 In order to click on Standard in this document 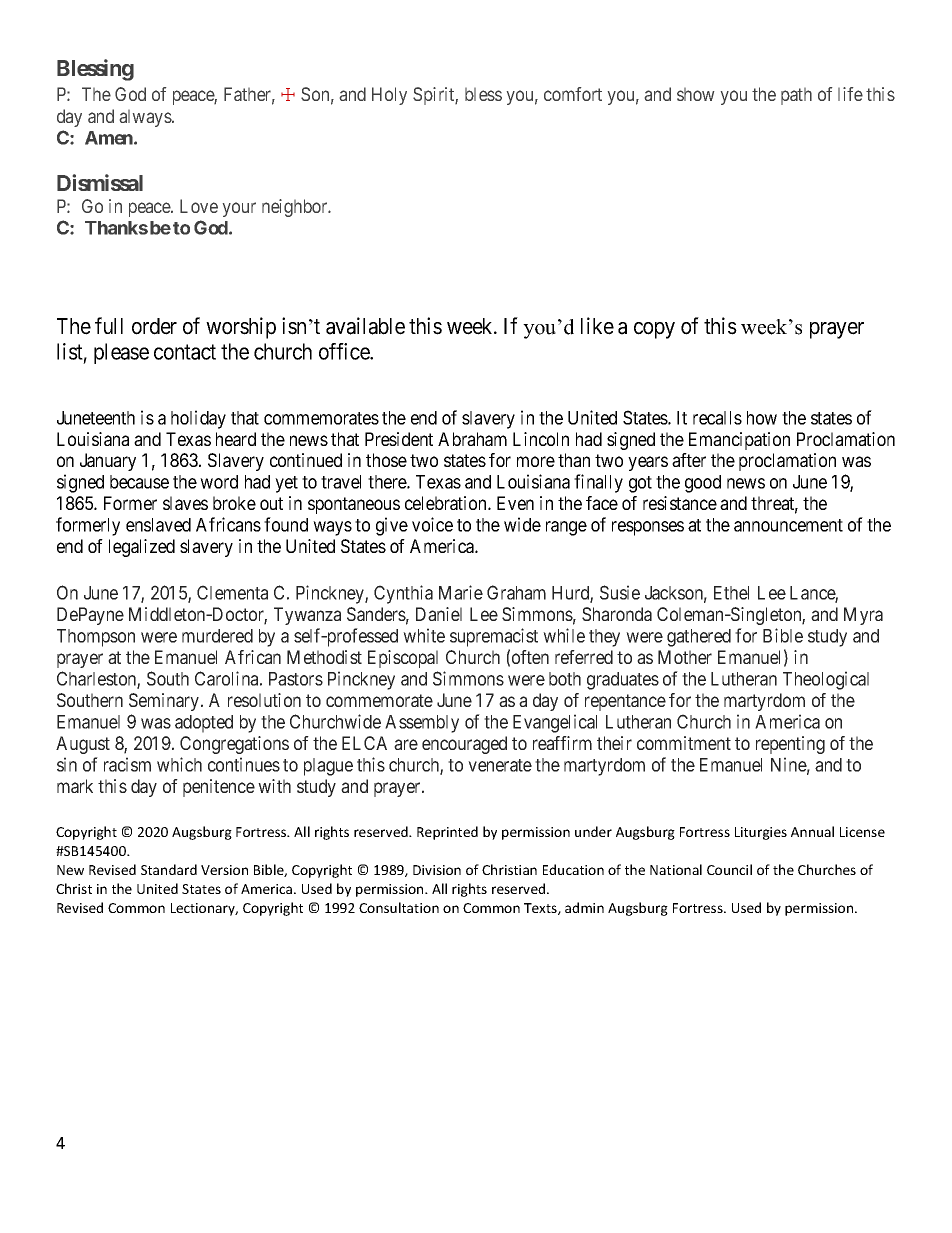, I will do `click(169, 869)`.
